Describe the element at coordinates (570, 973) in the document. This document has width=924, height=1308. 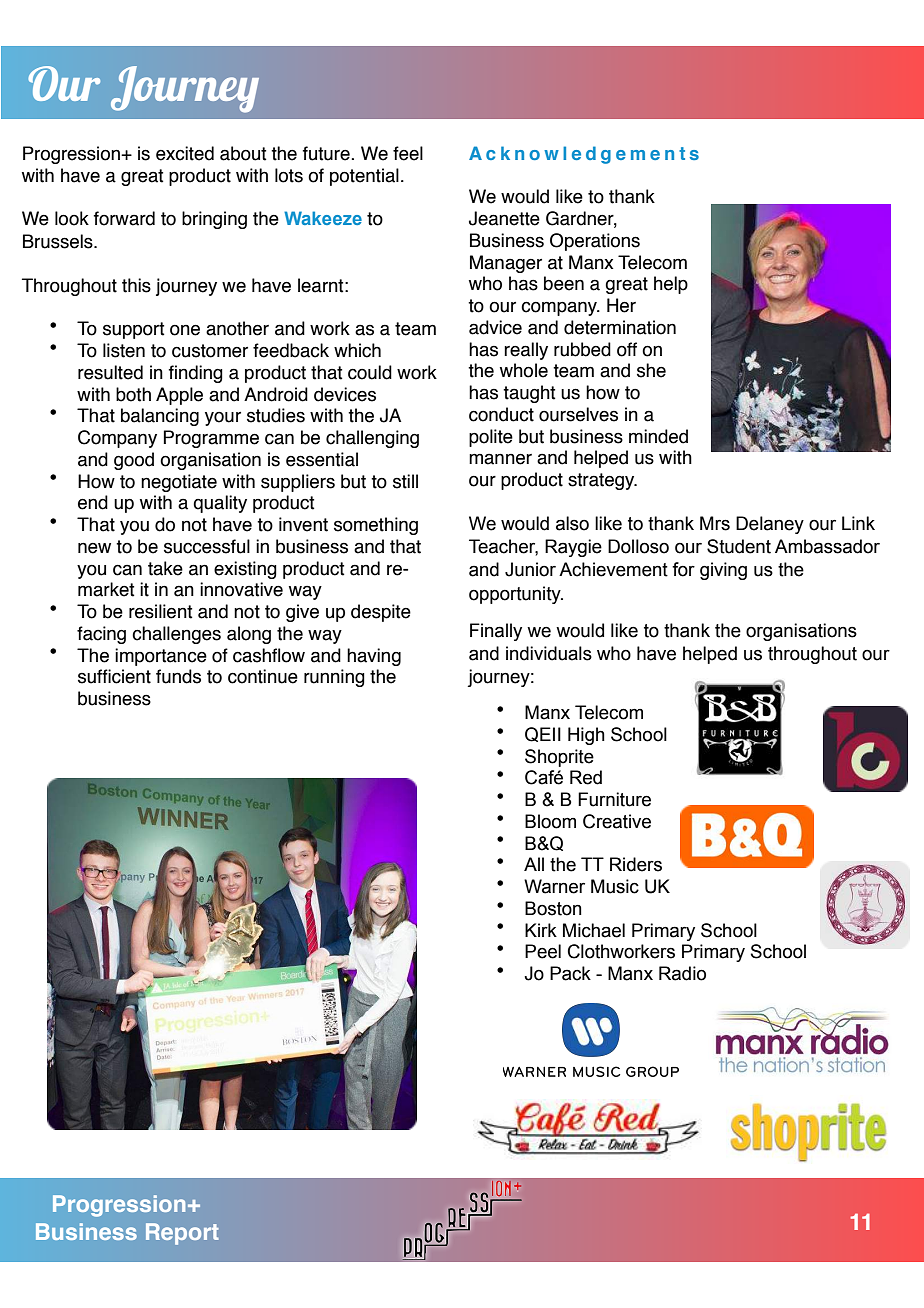
I see `Pack` at that location.
